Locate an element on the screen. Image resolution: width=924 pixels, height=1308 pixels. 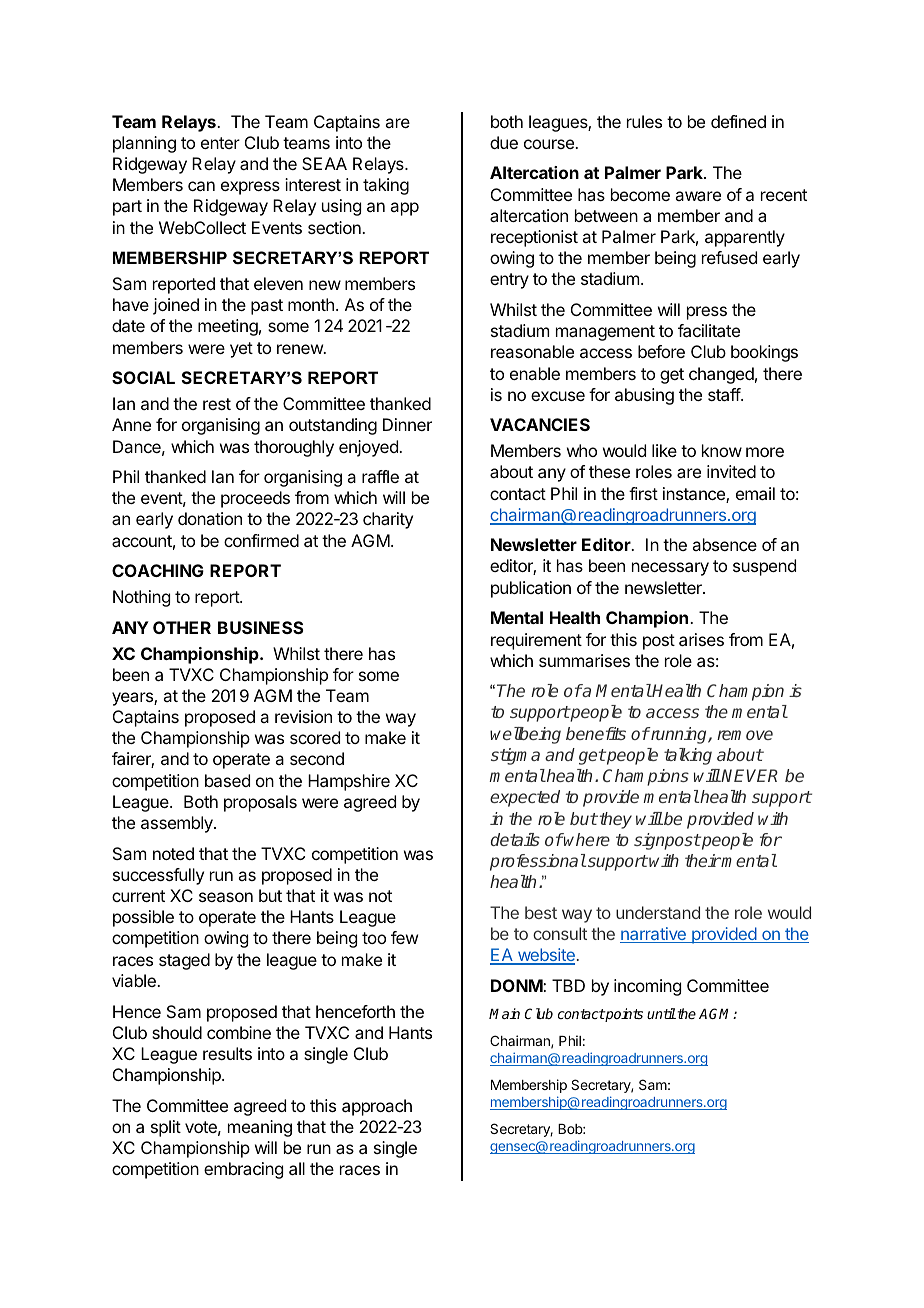
facilitate is located at coordinates (709, 330).
